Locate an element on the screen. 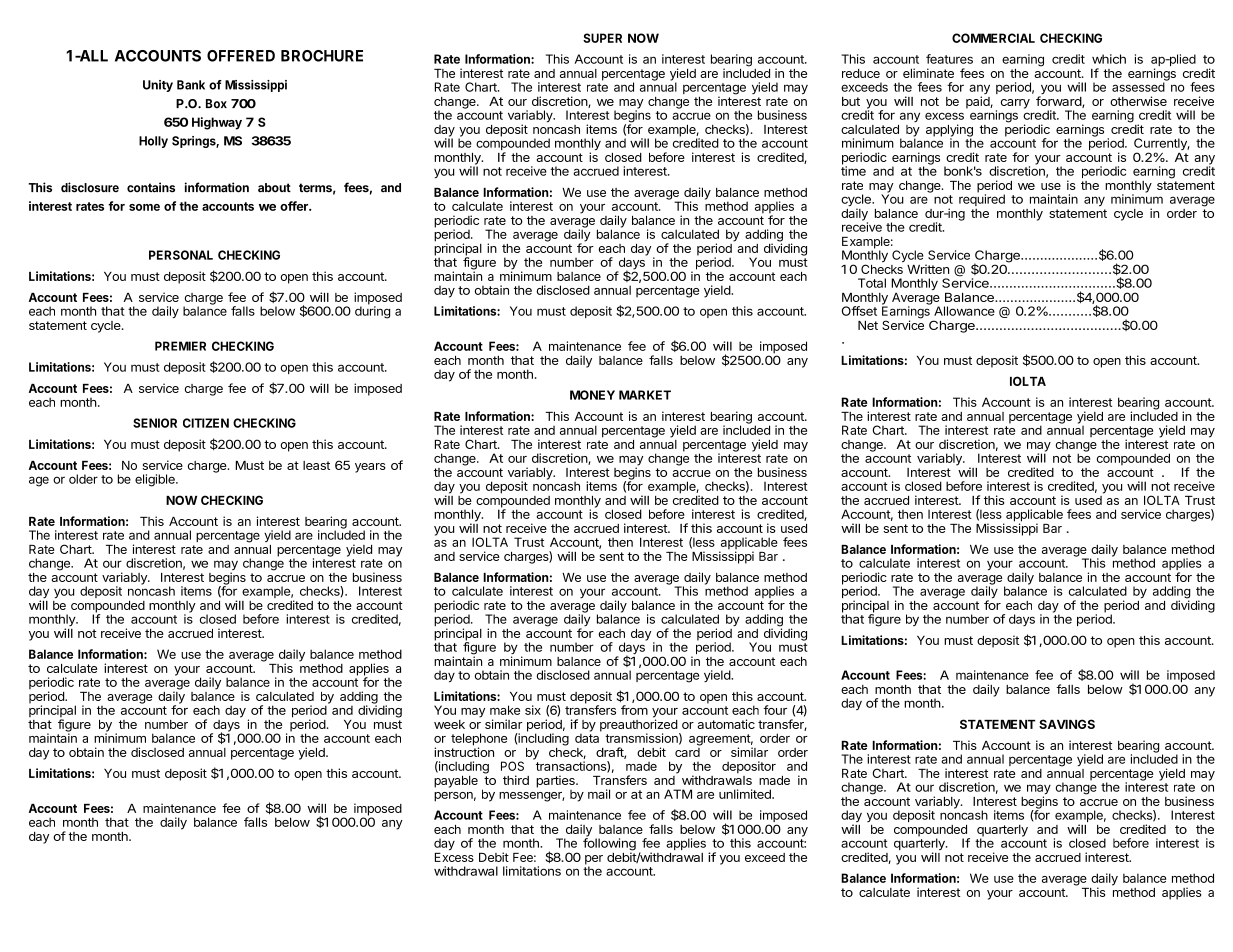 This screenshot has width=1233, height=952. SUPER is located at coordinates (602, 38).
